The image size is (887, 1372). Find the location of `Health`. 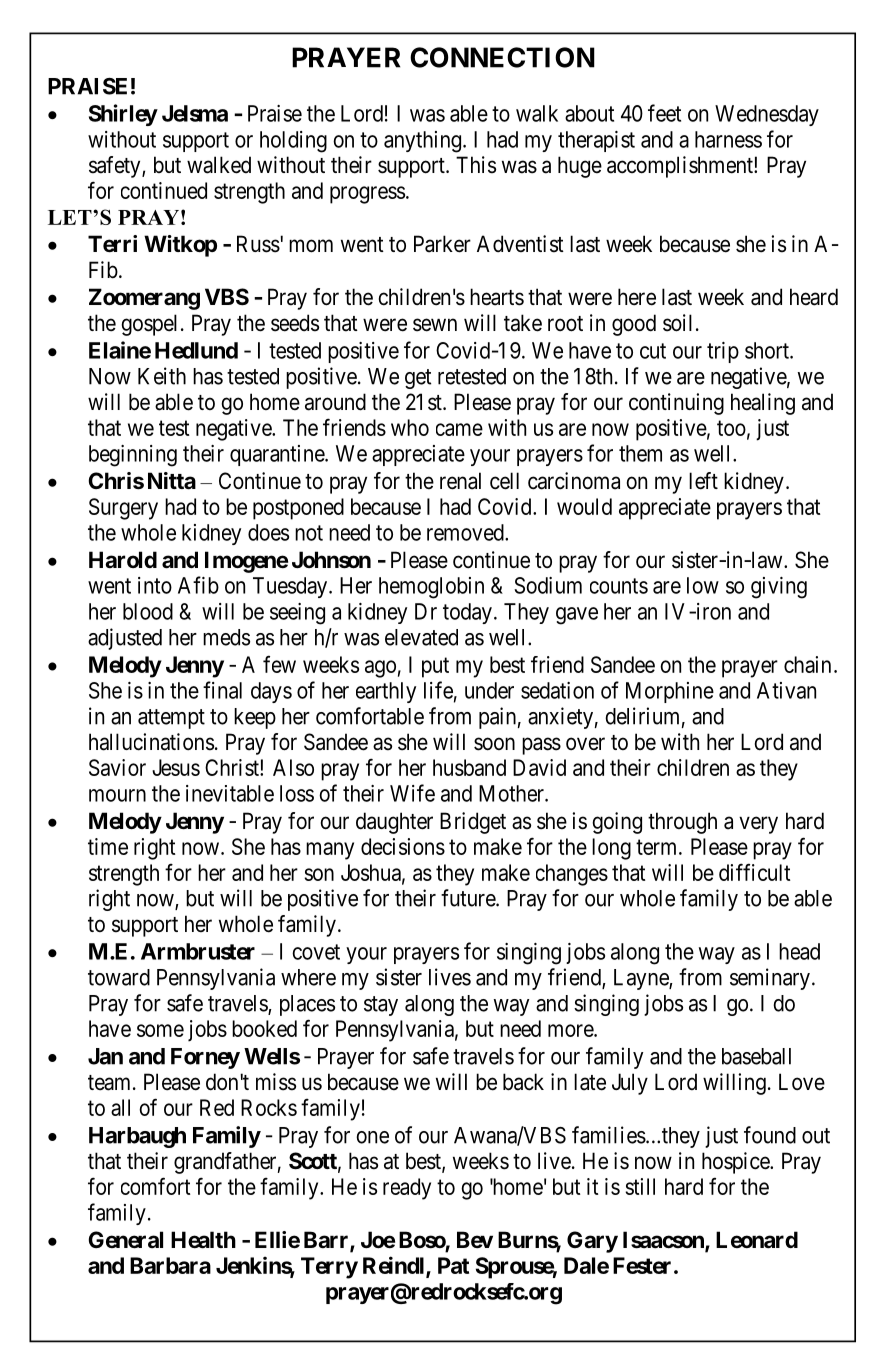

Health is located at coordinates (203, 1240).
